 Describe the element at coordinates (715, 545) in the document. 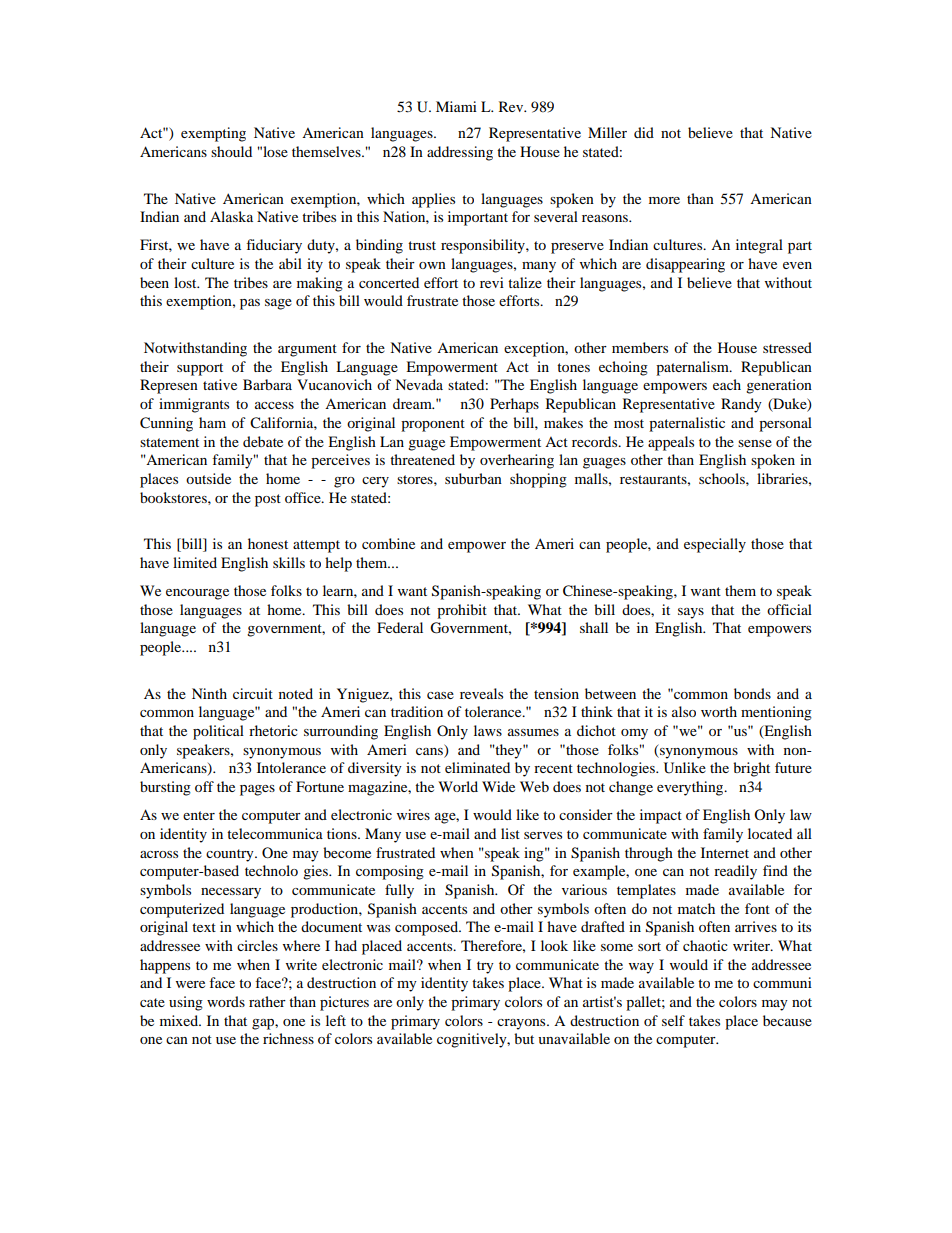

I see `especially` at that location.
